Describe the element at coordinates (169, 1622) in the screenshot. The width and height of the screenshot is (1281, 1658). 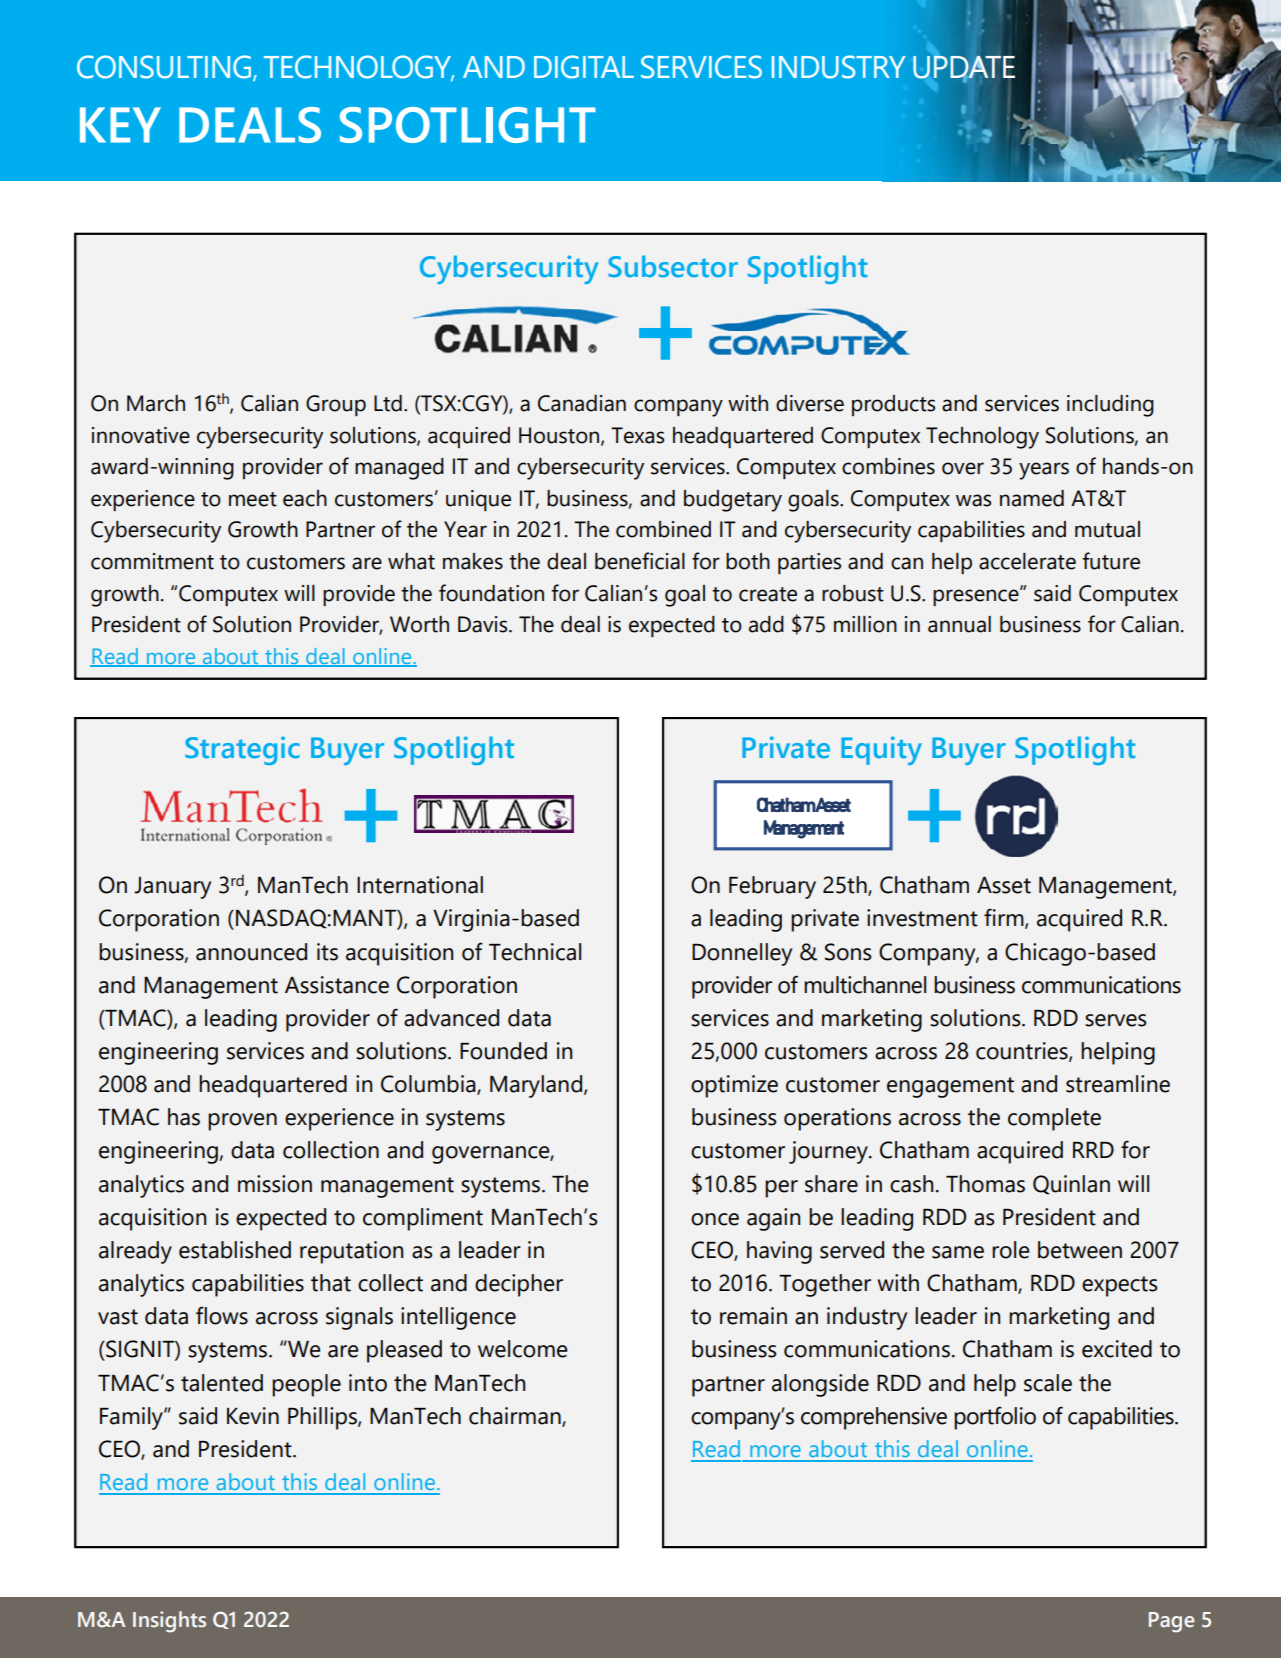
I see `Insights` at that location.
